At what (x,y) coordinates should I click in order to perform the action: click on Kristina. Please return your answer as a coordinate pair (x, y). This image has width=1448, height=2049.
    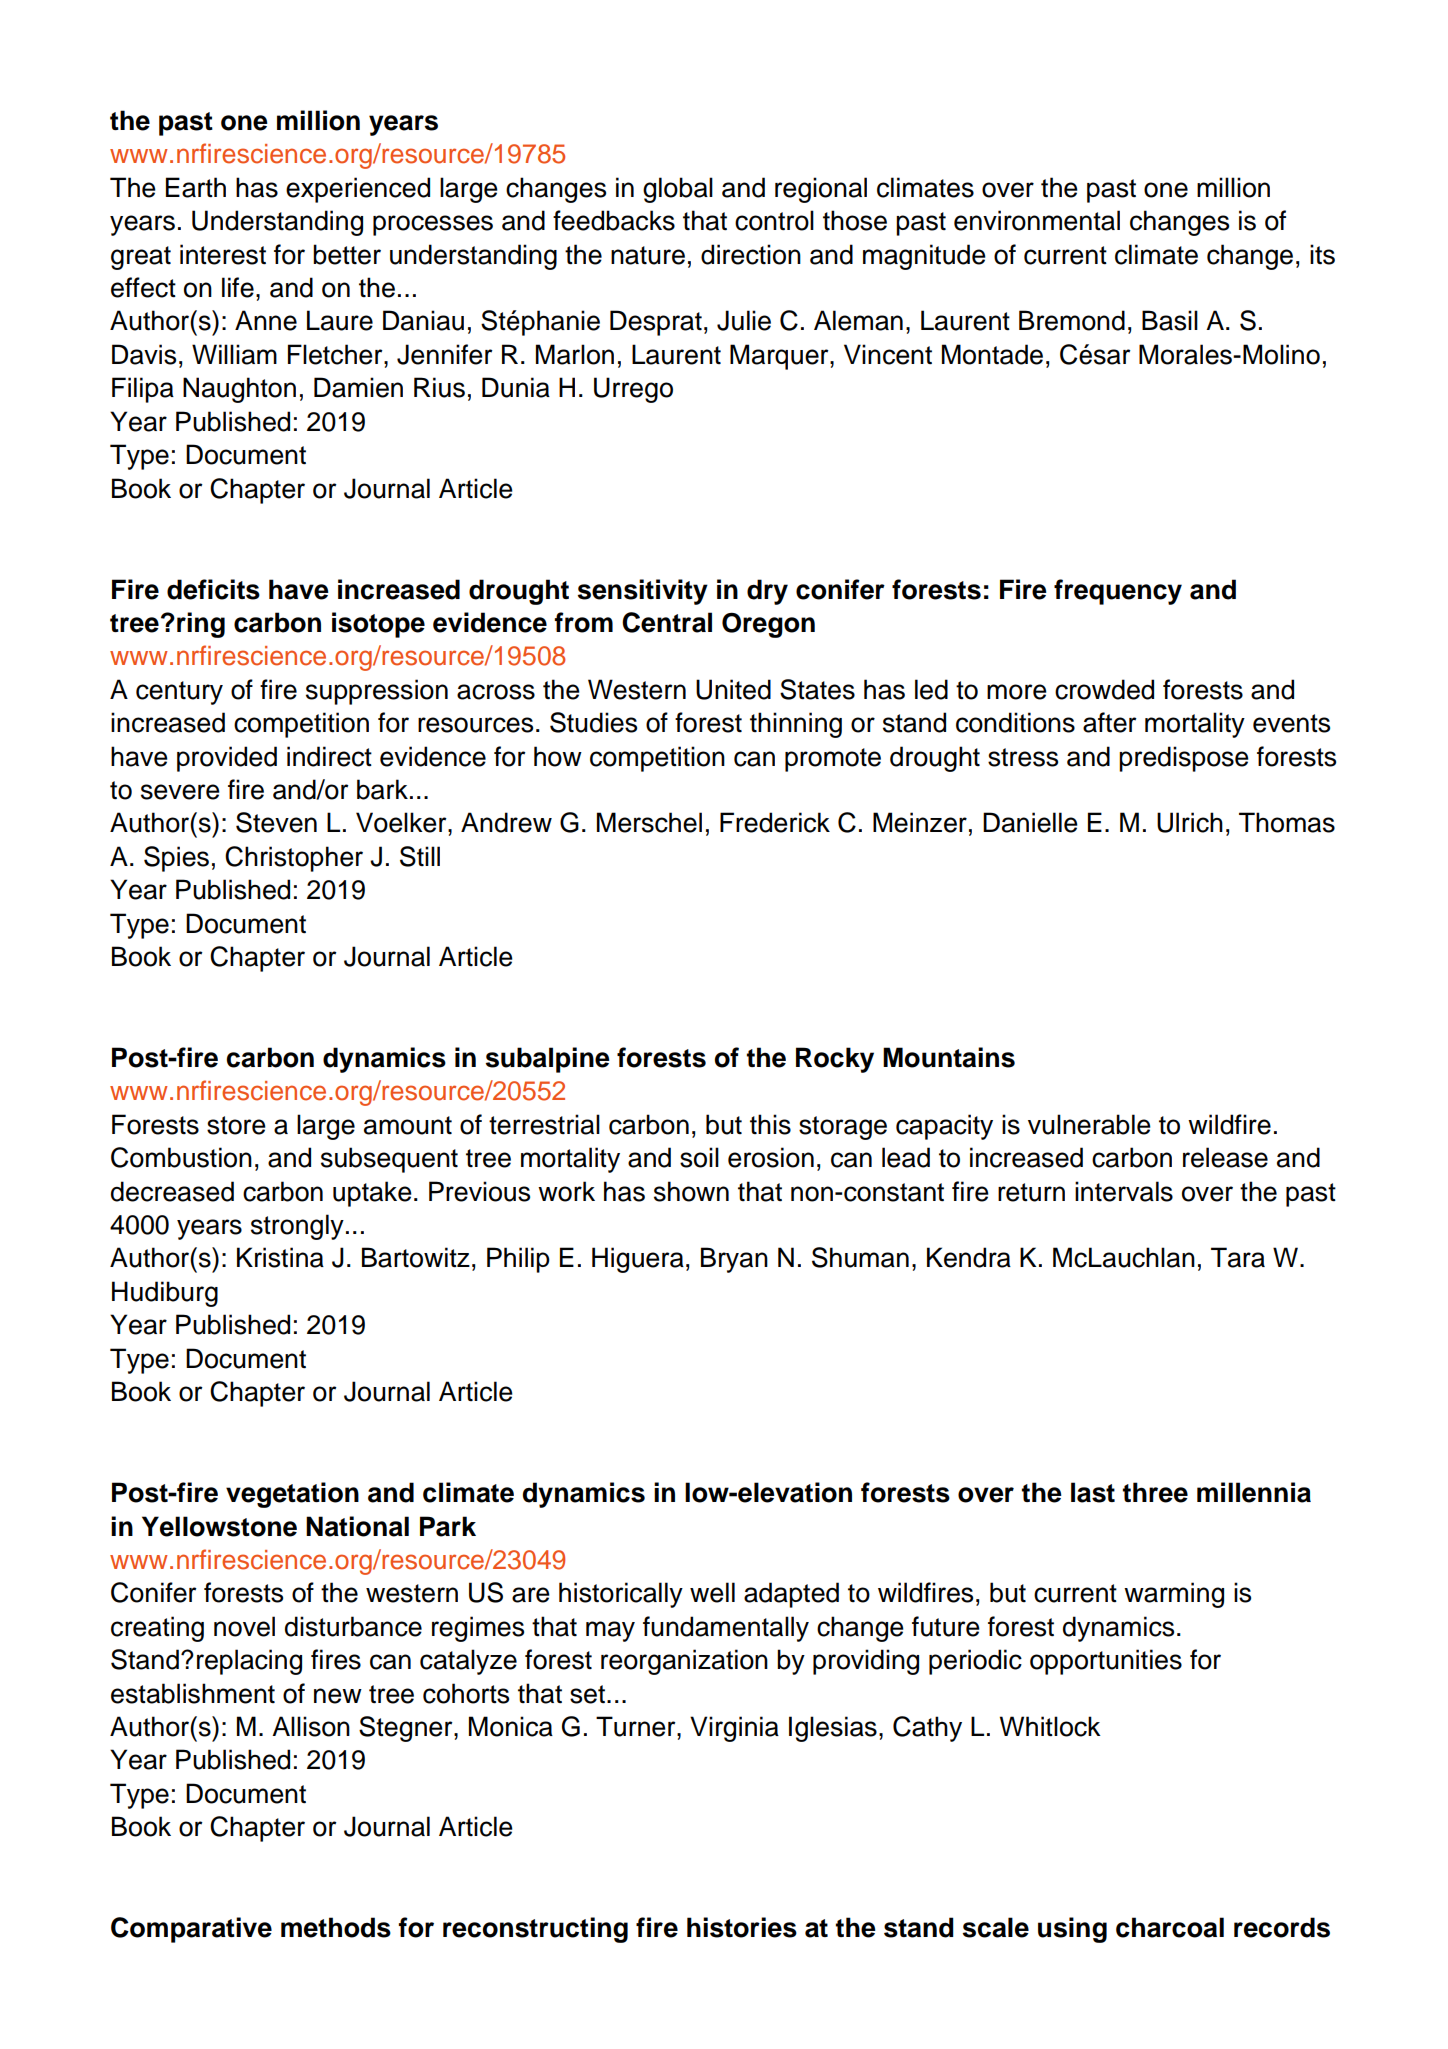
    Looking at the image, I should click on (280, 1257).
